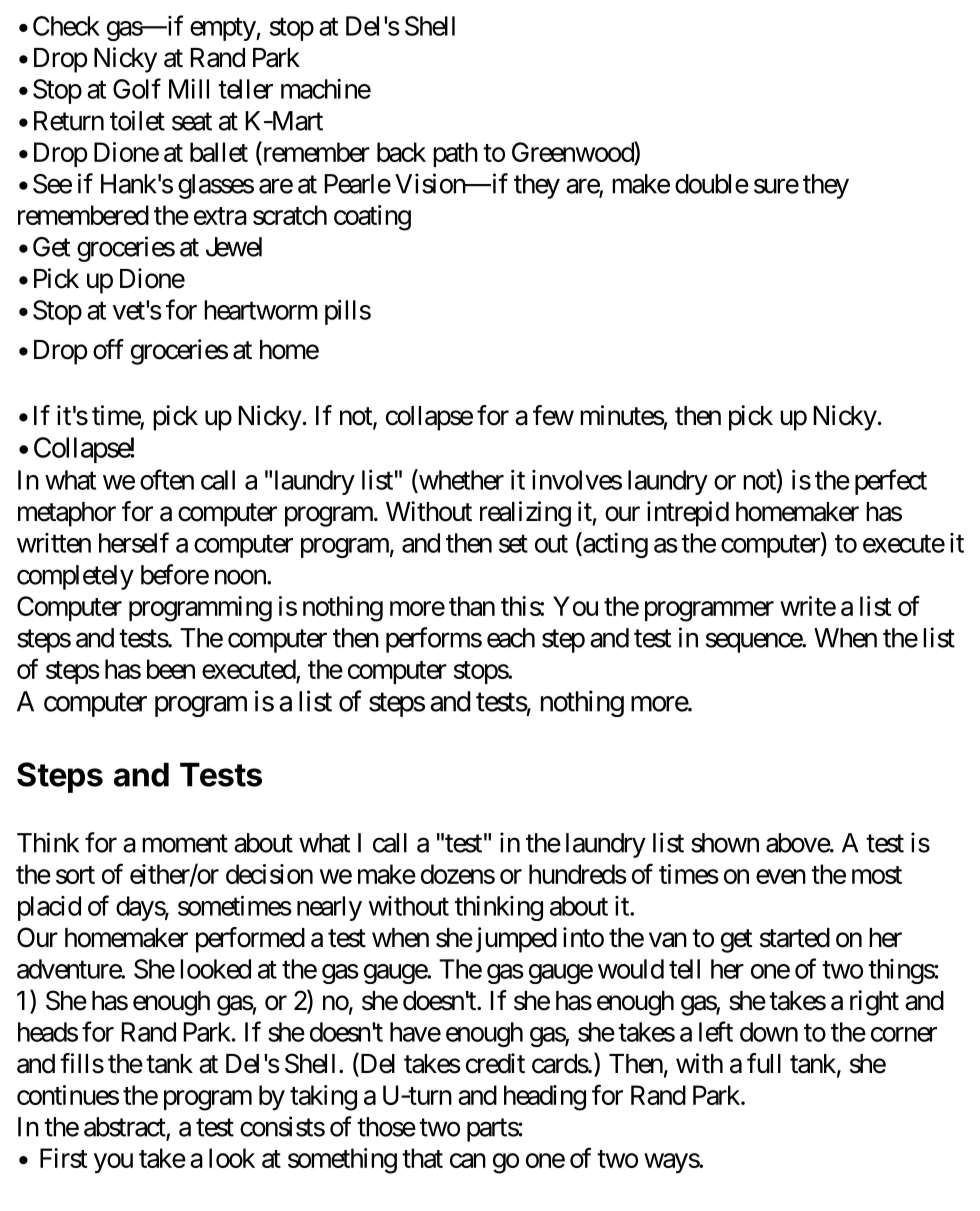  I want to click on abstract, so click(125, 1128).
